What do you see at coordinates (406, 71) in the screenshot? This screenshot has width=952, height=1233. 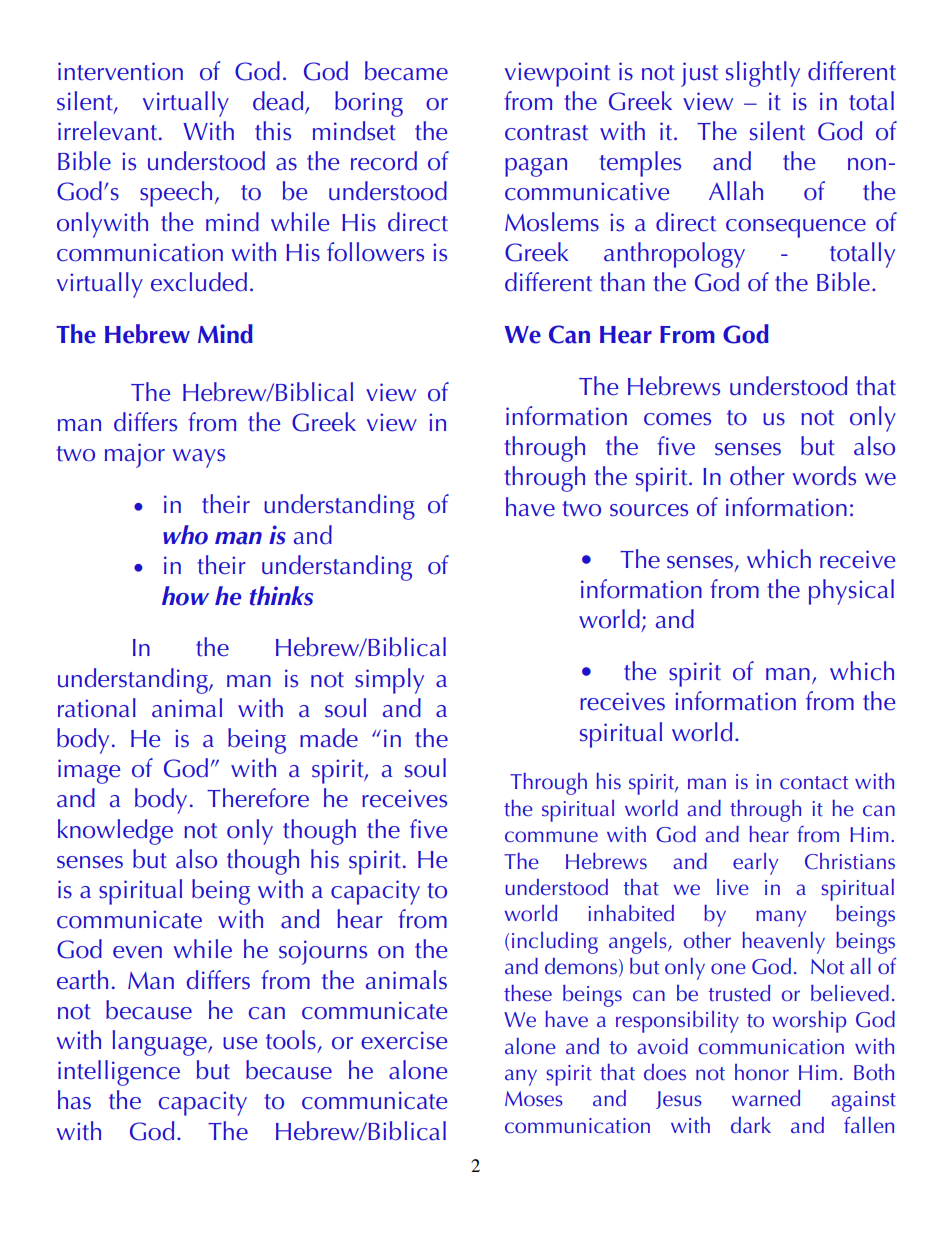 I see `became` at bounding box center [406, 71].
